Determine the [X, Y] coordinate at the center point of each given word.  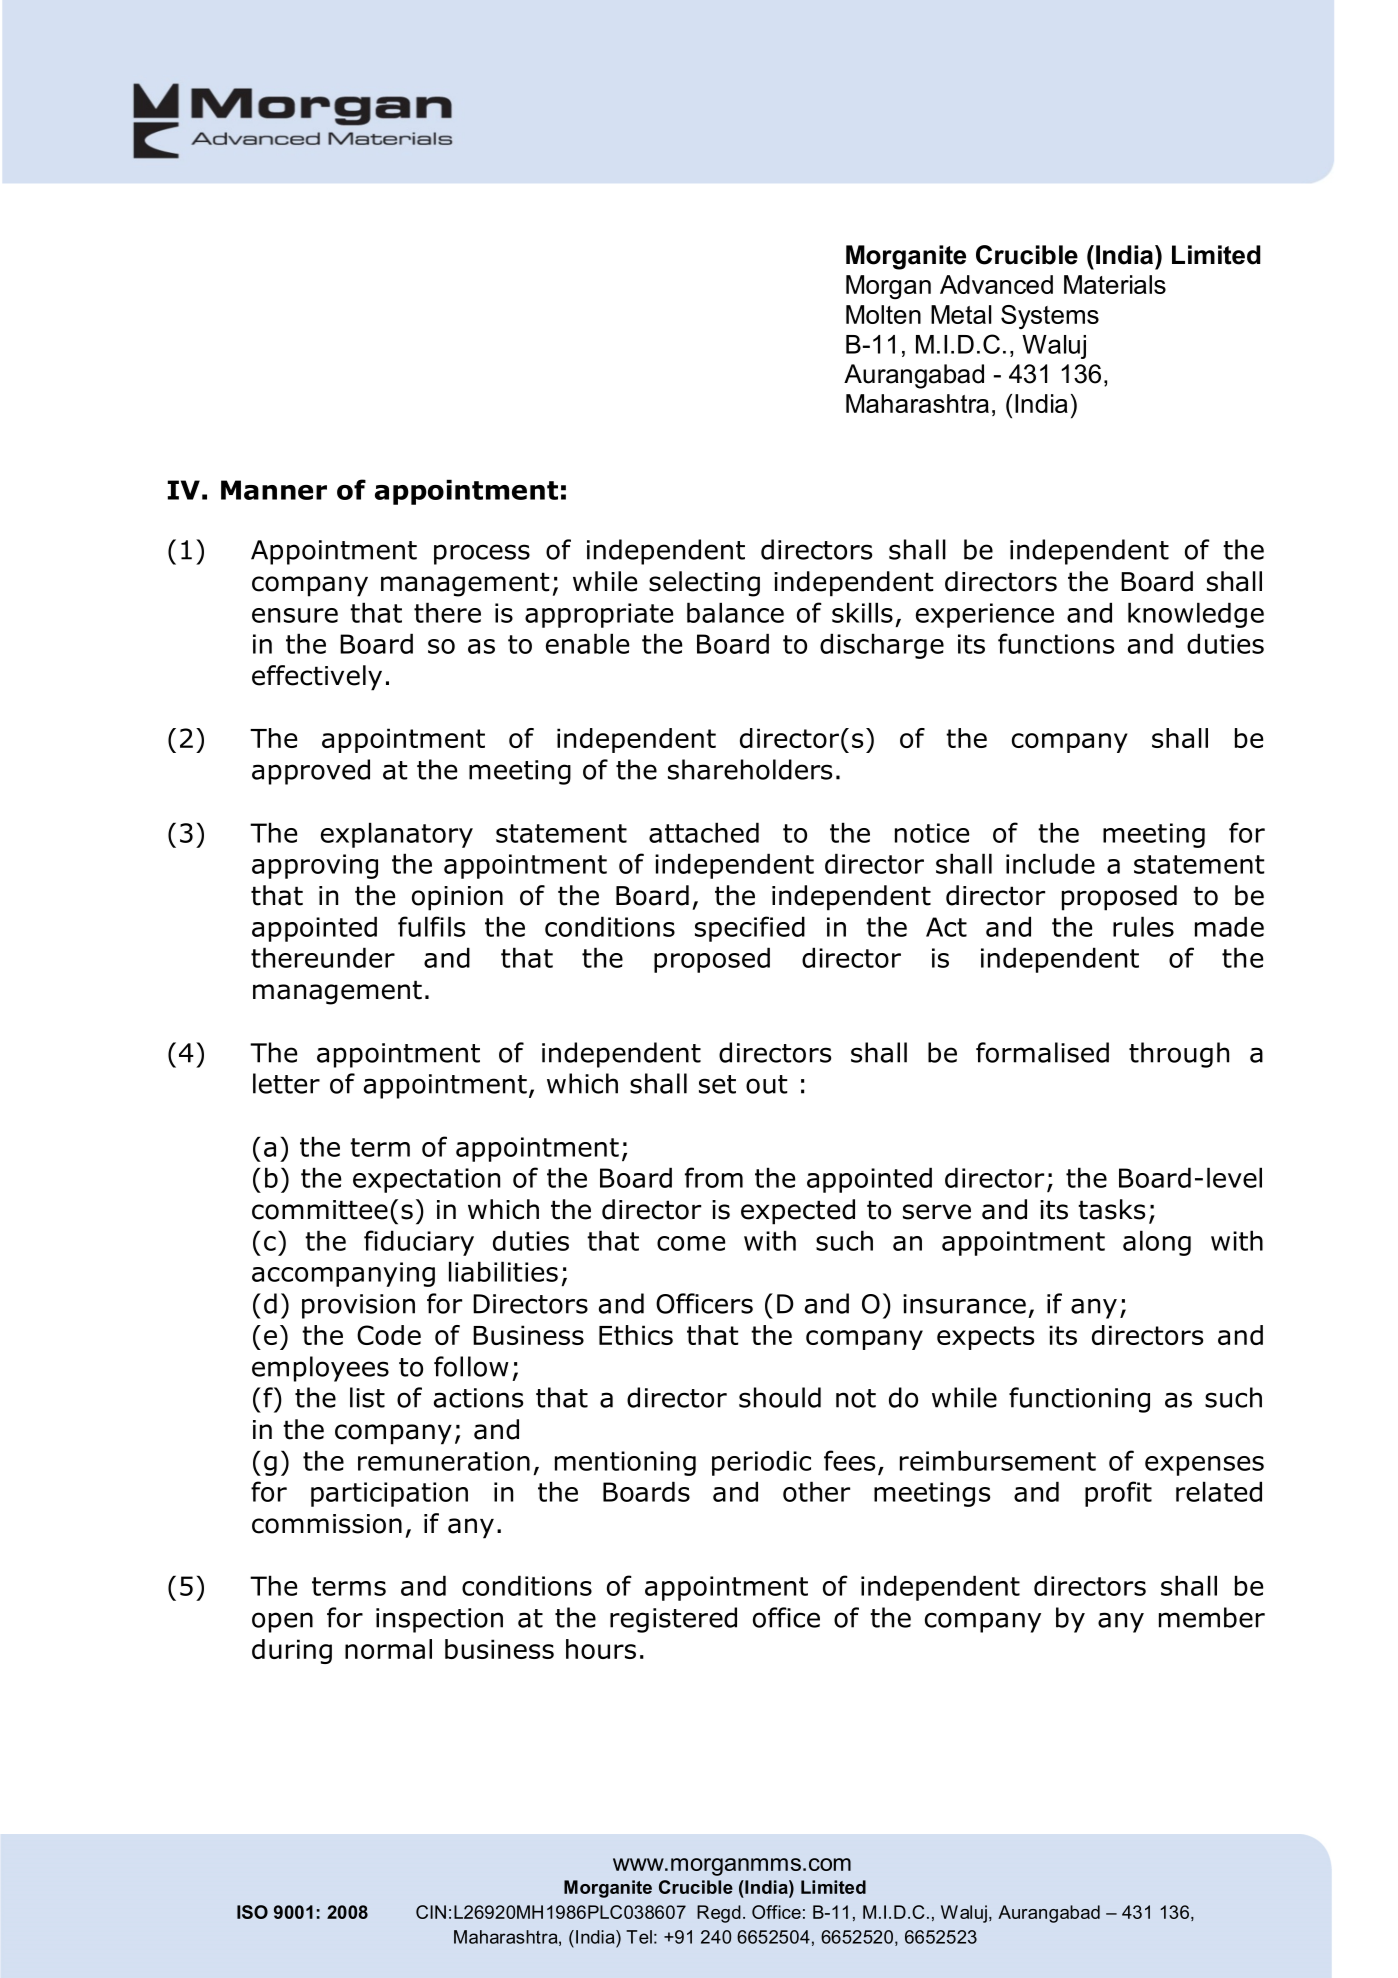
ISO [252, 1912]
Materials [1115, 284]
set [717, 1084]
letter [286, 1083]
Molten [883, 314]
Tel [639, 1937]
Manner [274, 490]
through [1179, 1055]
